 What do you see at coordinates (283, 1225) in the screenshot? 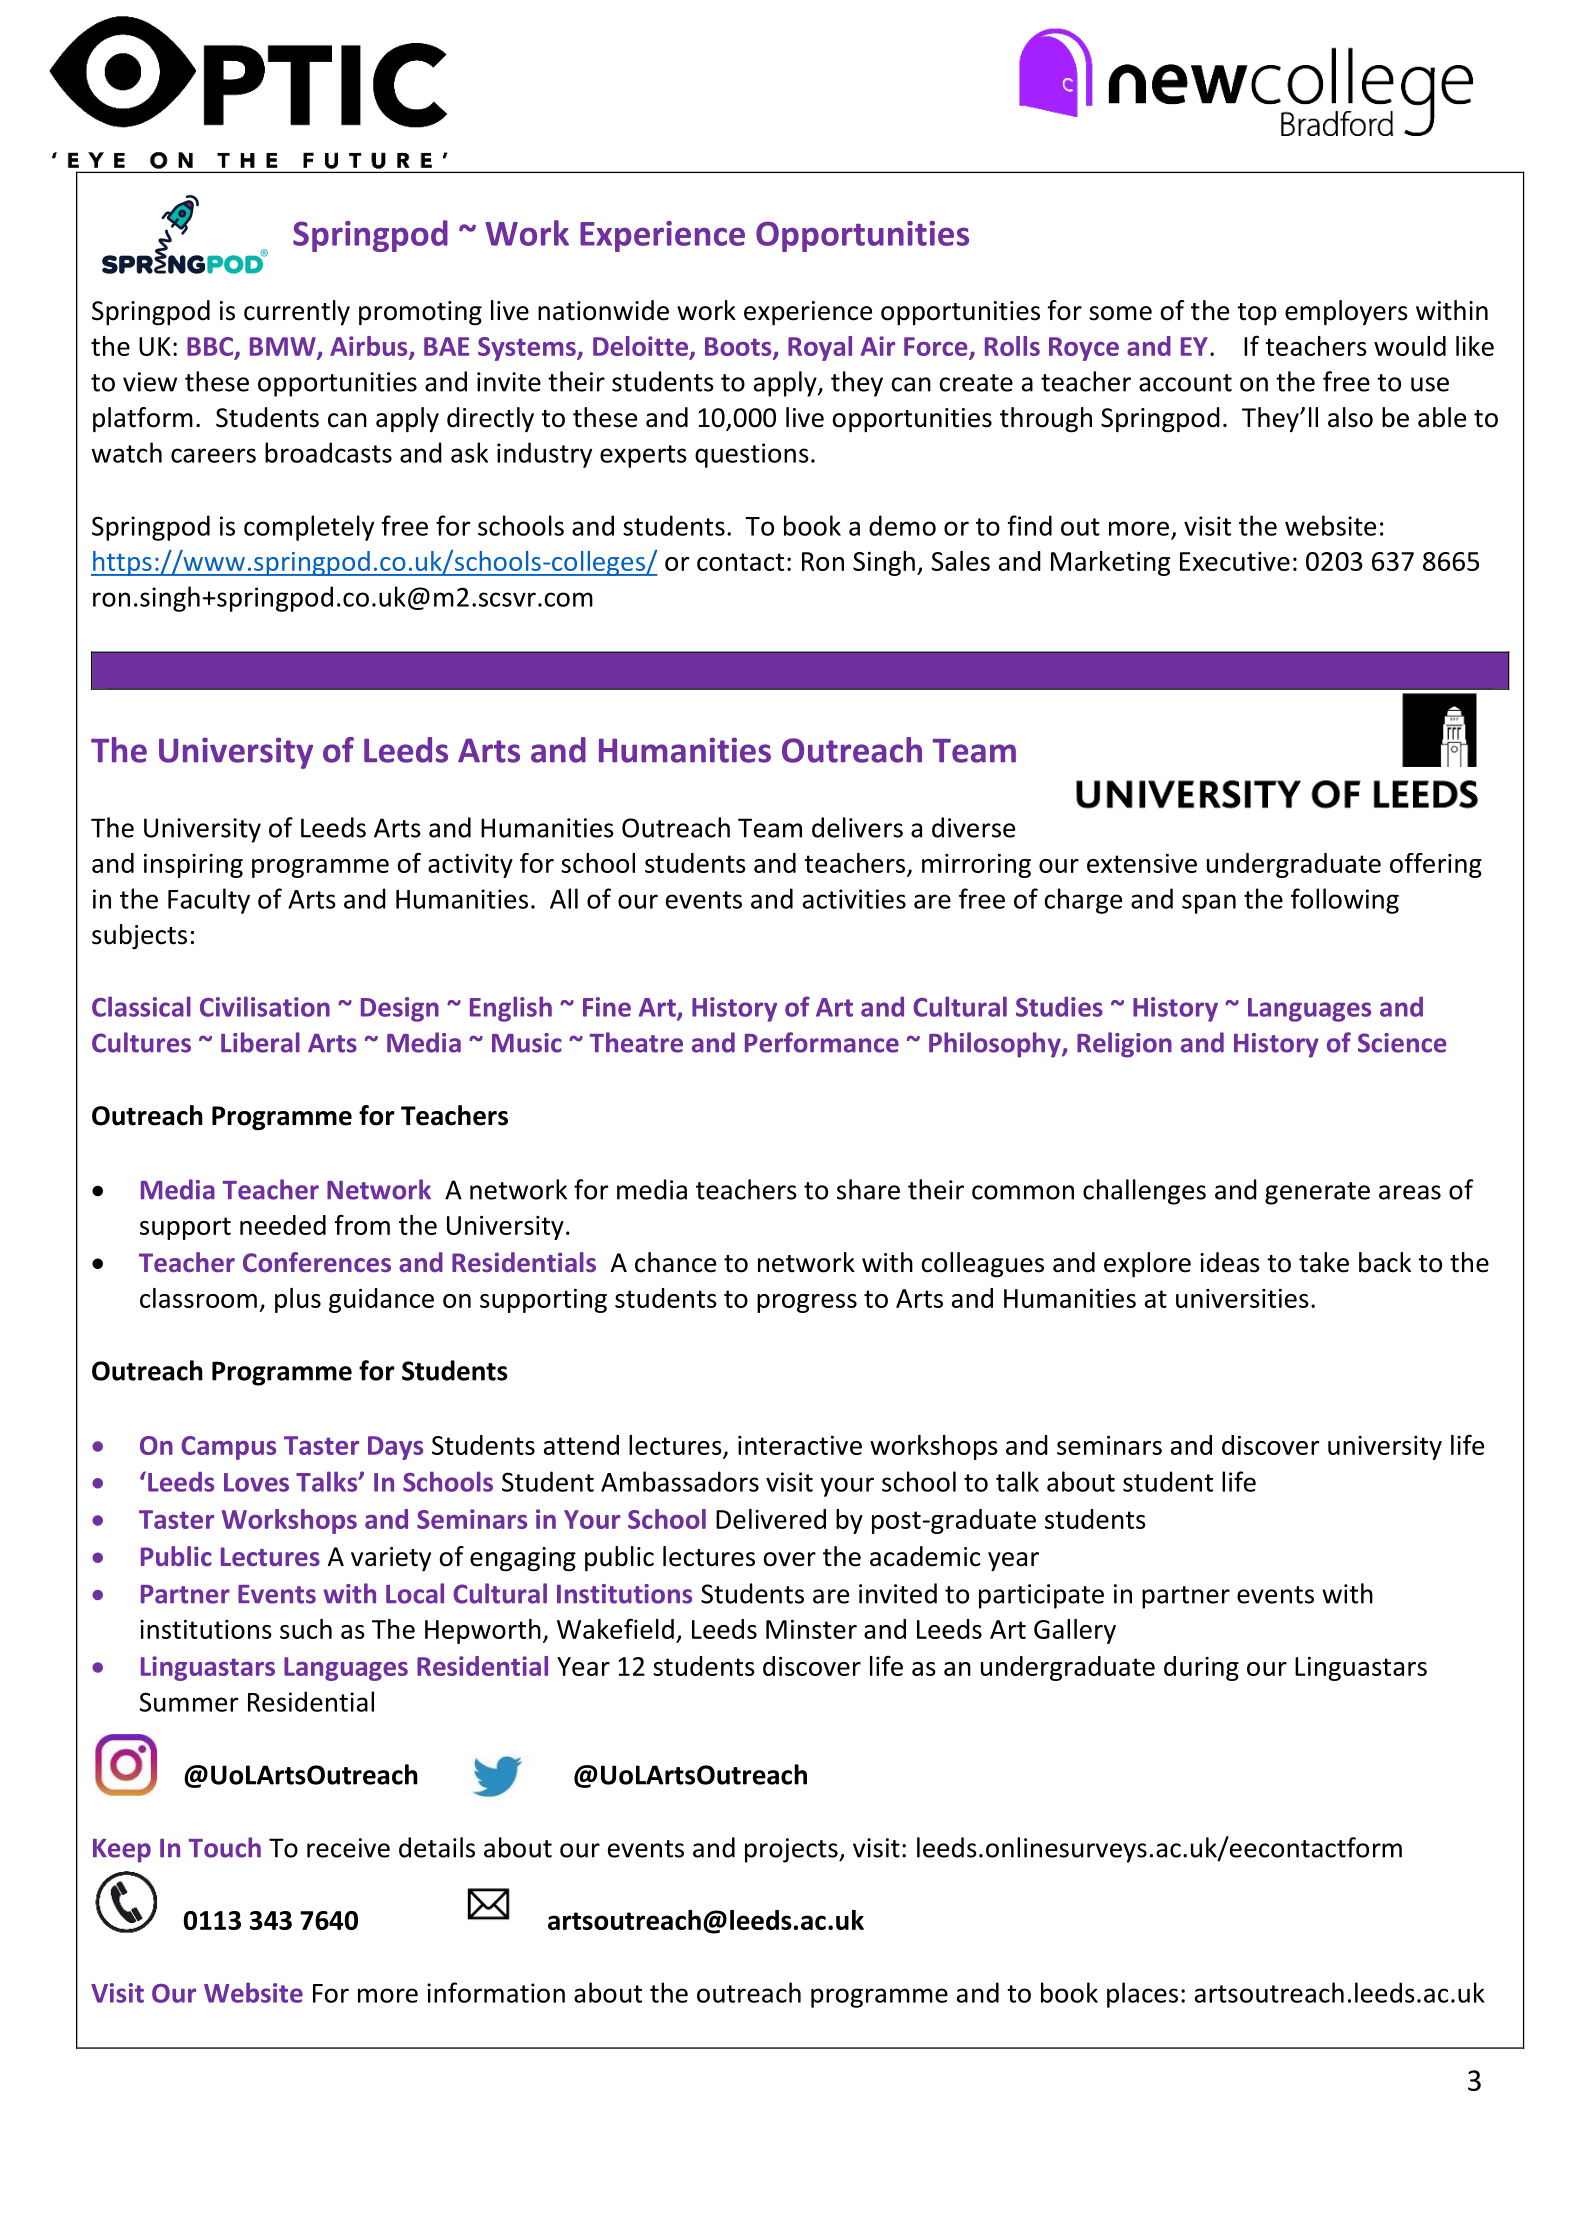
I see `needed` at bounding box center [283, 1225].
